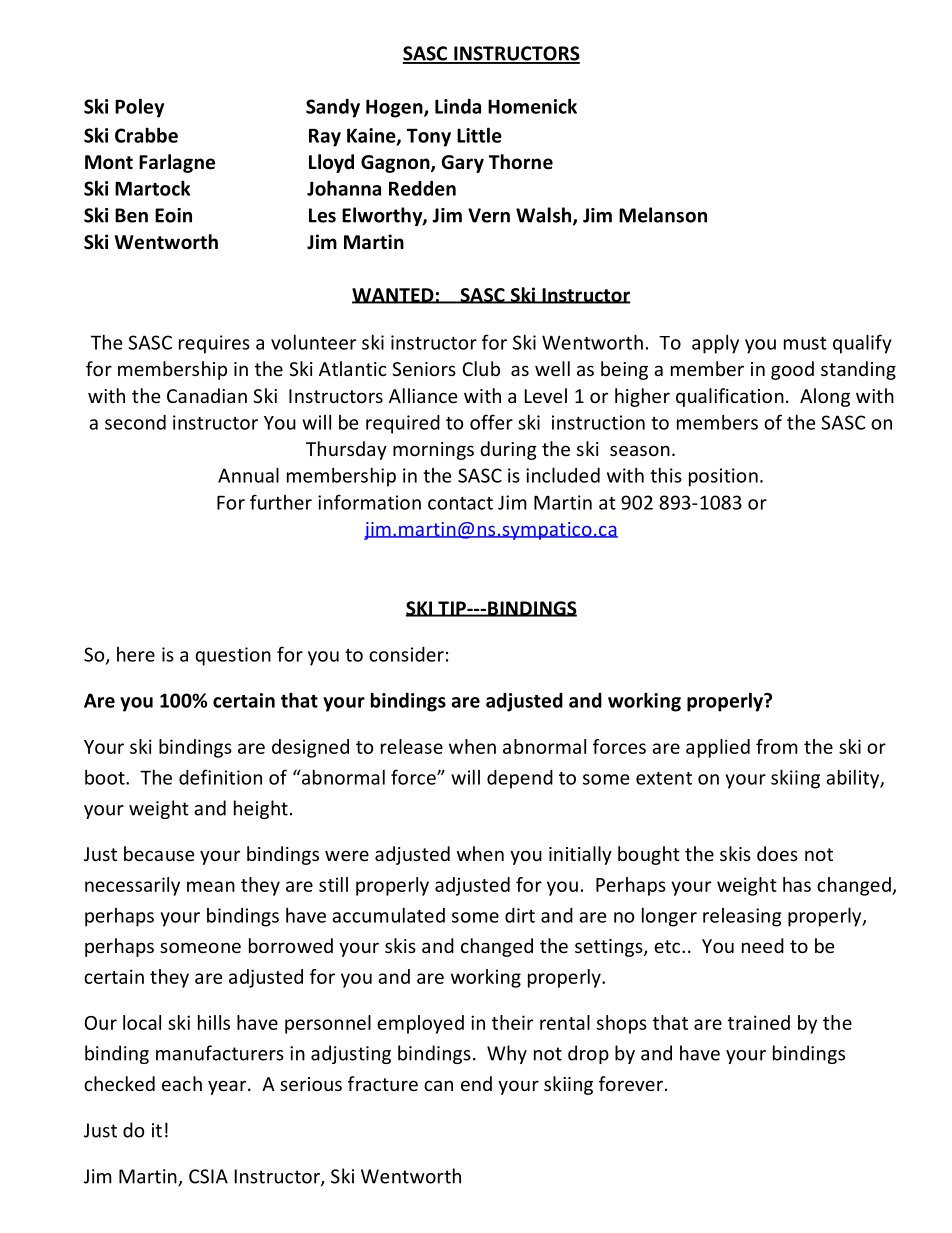  I want to click on Little, so click(479, 135).
